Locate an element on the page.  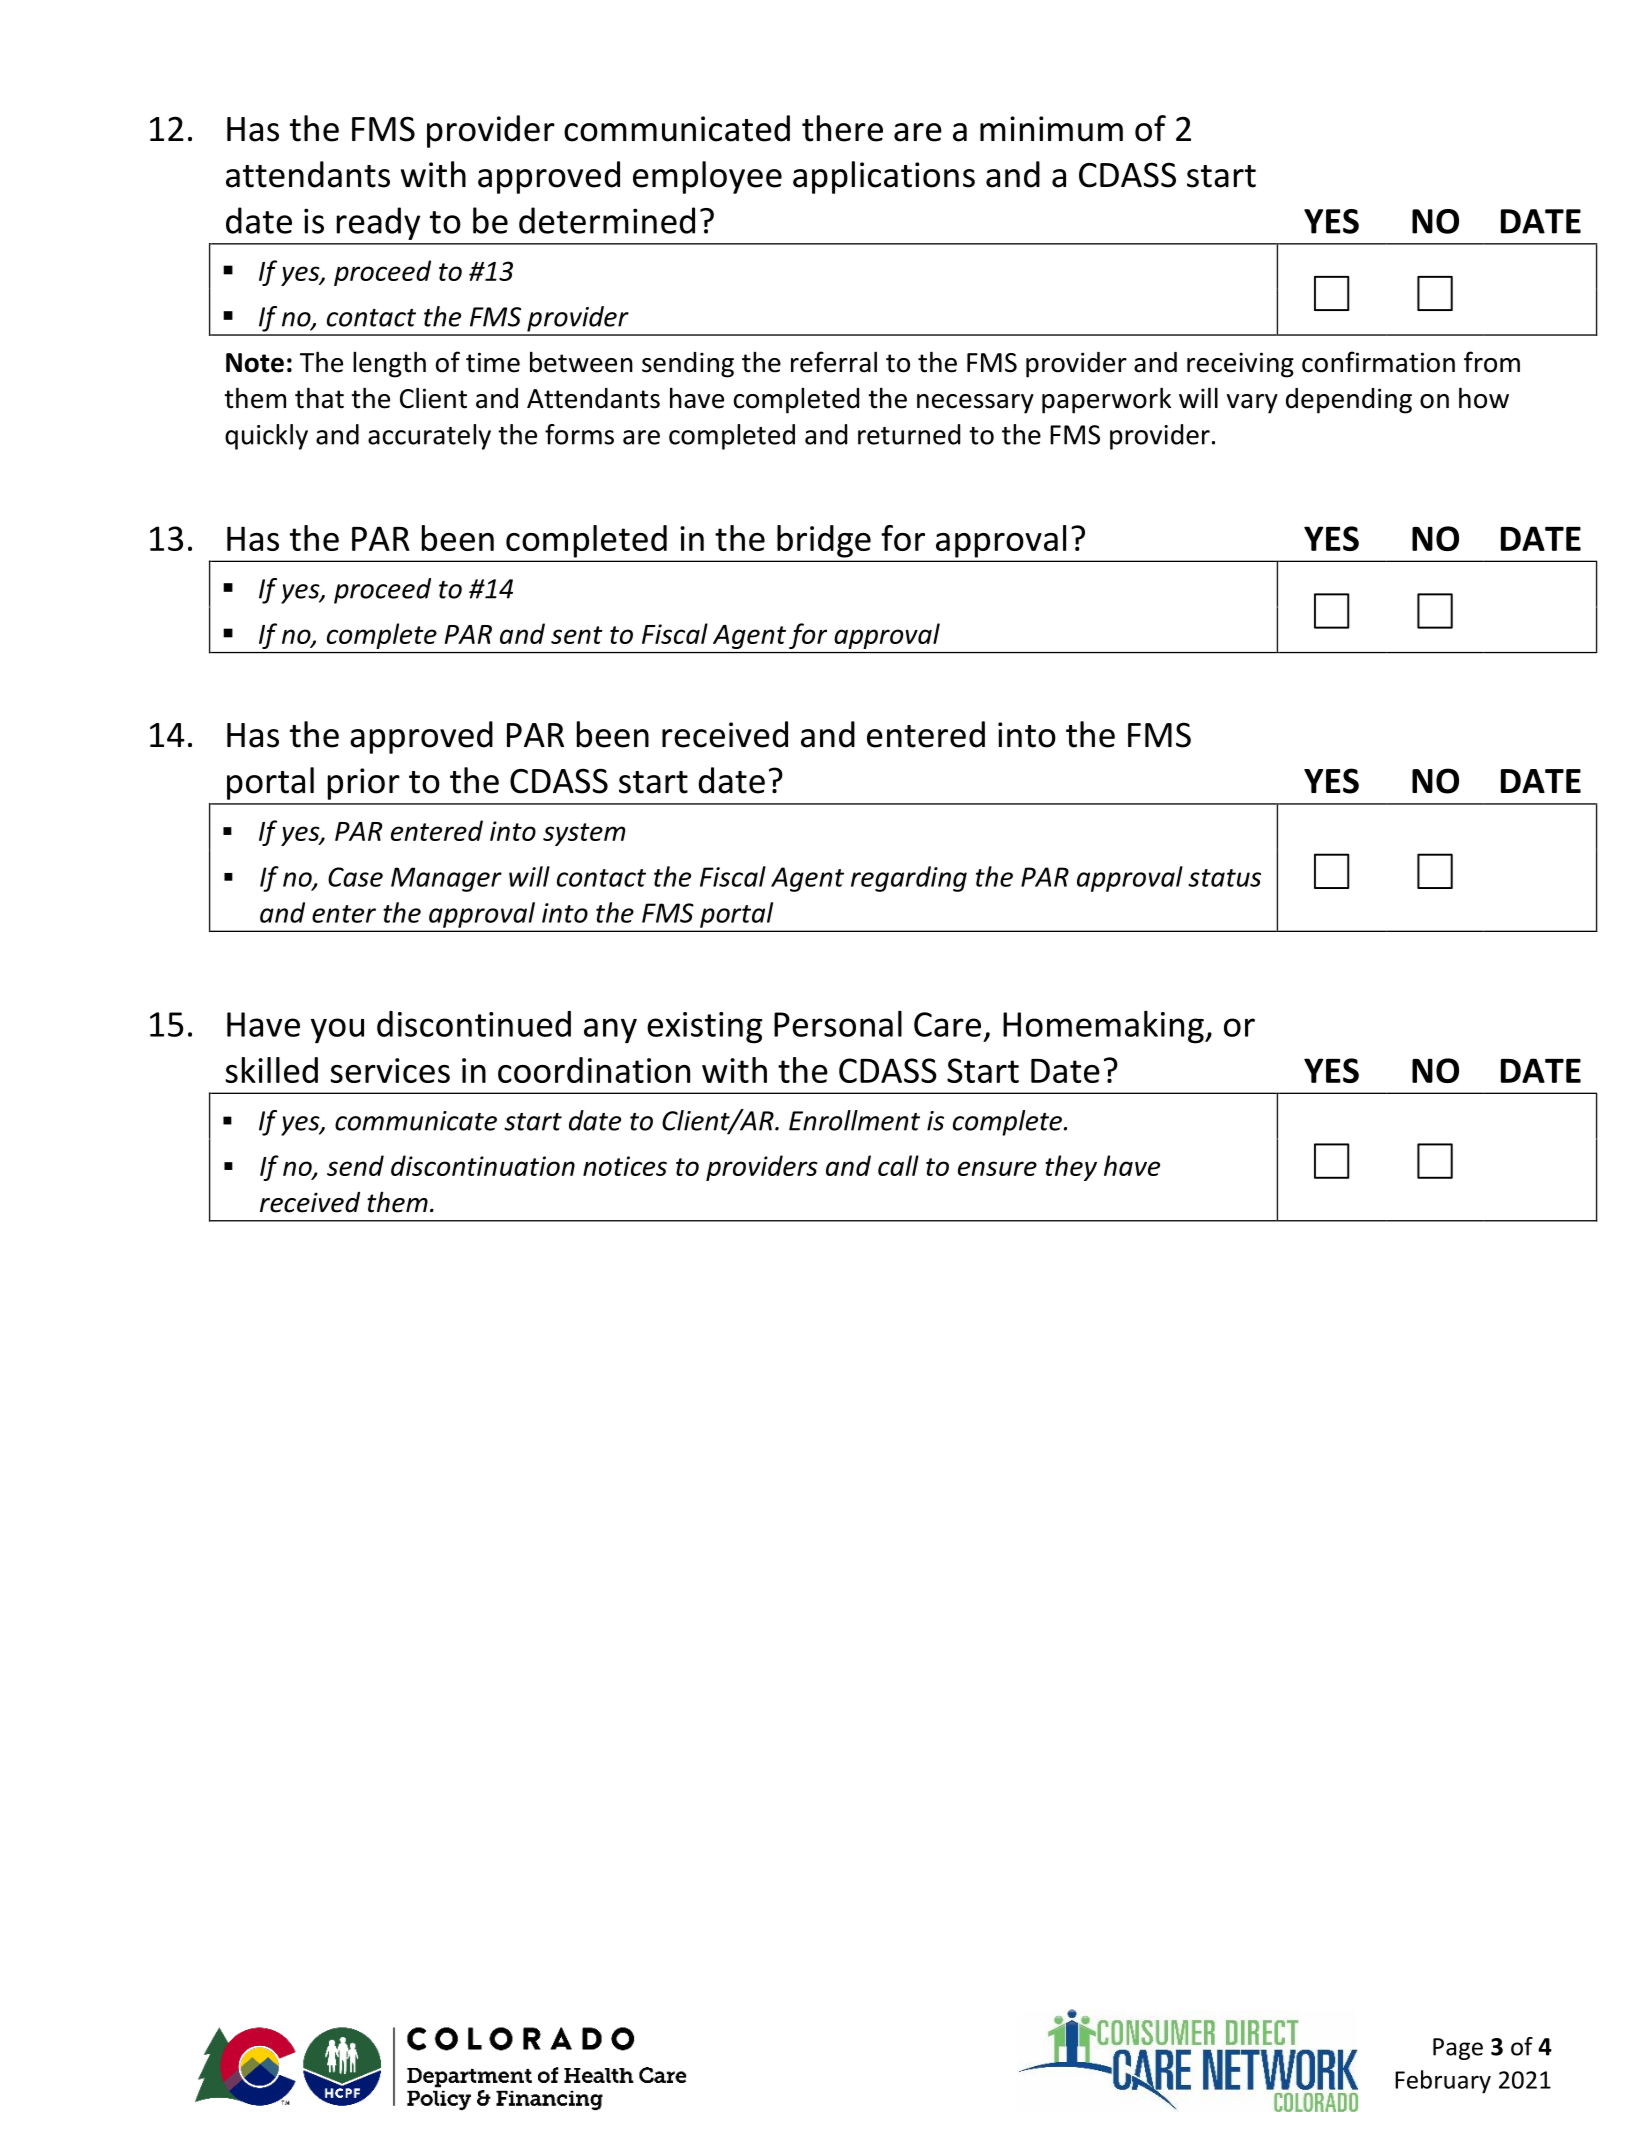
ready is located at coordinates (378, 223).
